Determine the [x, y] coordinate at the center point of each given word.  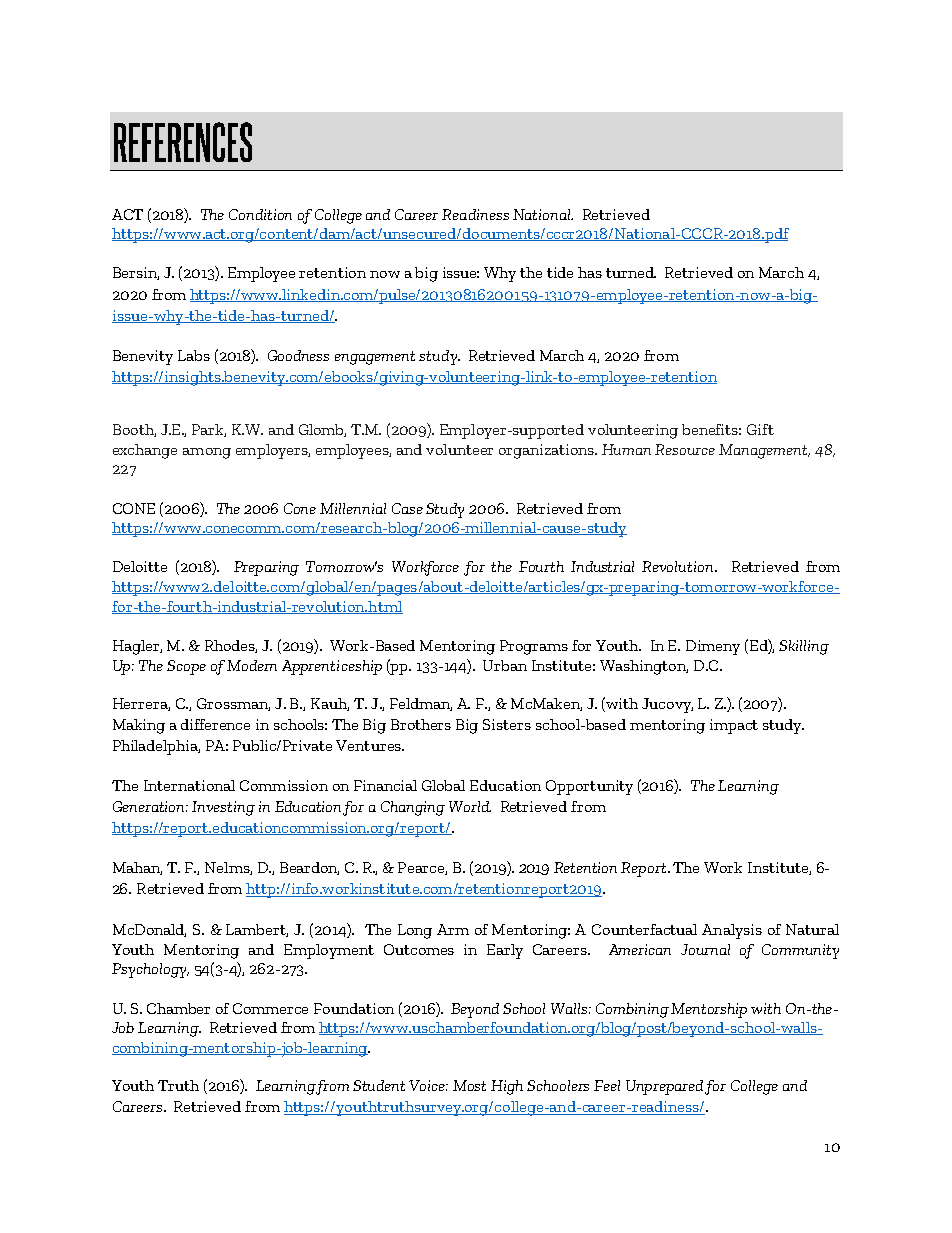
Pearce [422, 868]
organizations [548, 451]
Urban [505, 665]
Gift [760, 429]
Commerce [270, 1008]
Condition [260, 214]
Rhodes [231, 646]
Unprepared [664, 1087]
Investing [223, 808]
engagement [375, 358]
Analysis [732, 931]
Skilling [804, 647]
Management [764, 451]
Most [469, 1085]
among [207, 453]
